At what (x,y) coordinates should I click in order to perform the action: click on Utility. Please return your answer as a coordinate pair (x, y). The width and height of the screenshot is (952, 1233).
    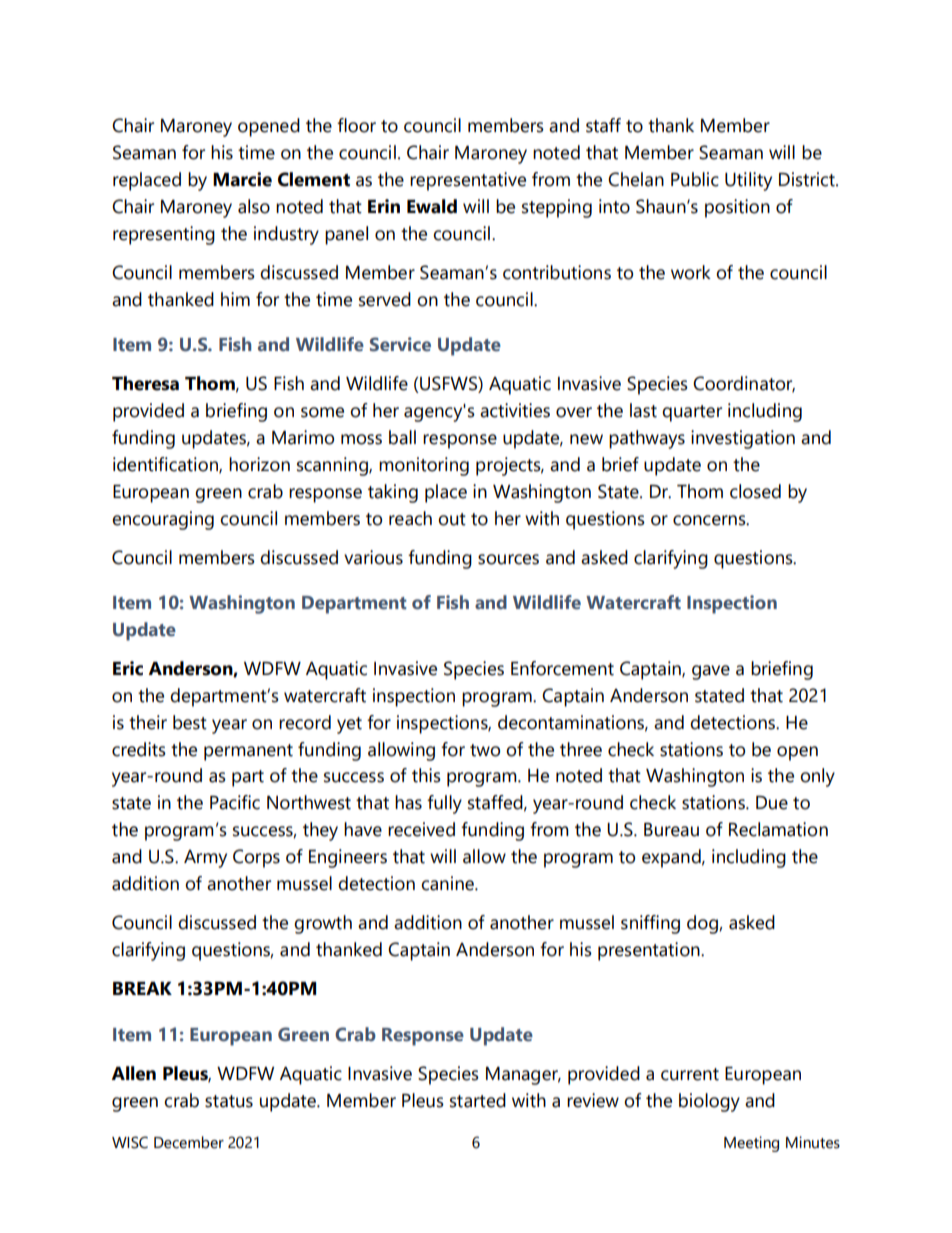
    Looking at the image, I should click on (748, 181).
